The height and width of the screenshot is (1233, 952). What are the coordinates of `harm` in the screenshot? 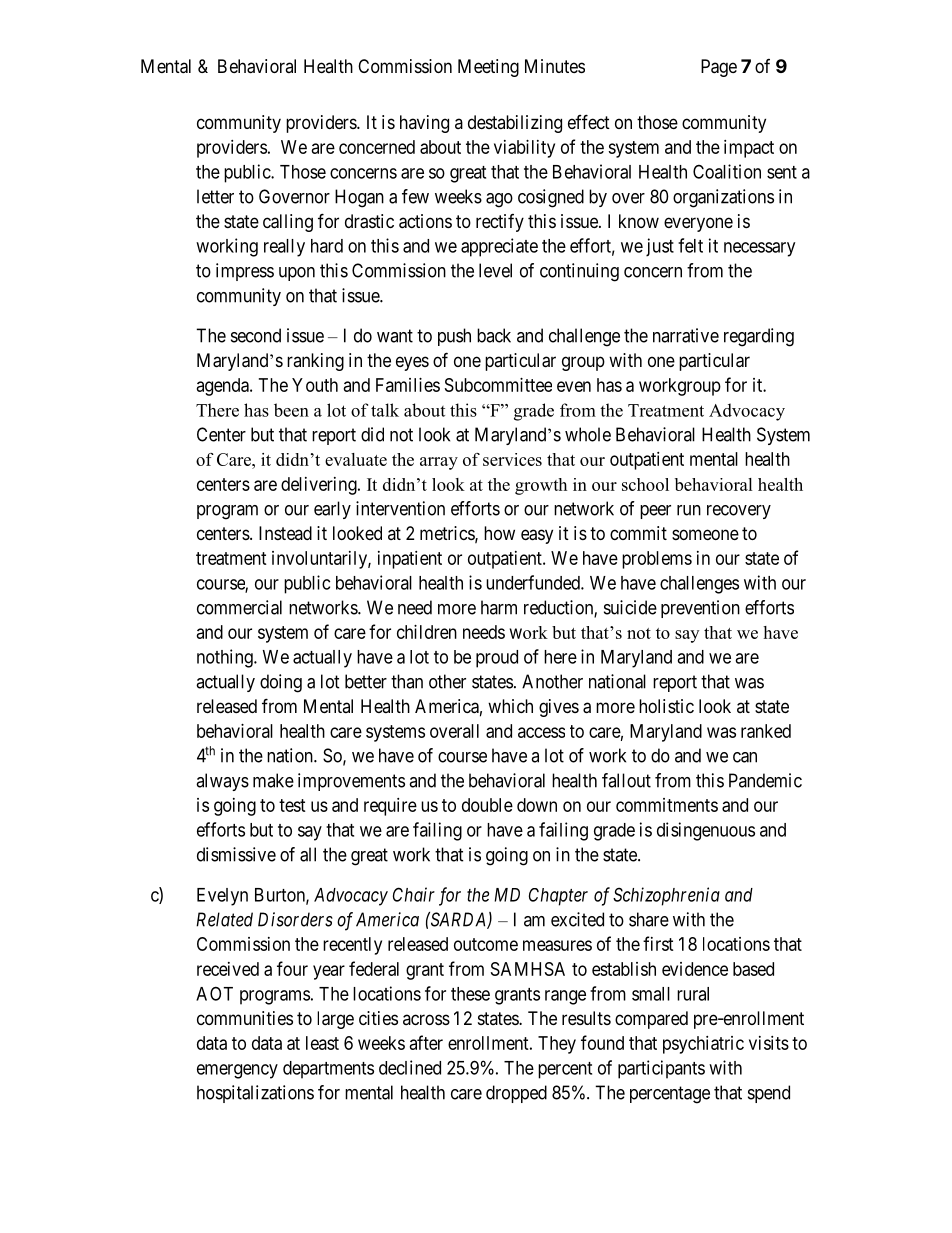 It's located at (499, 607).
